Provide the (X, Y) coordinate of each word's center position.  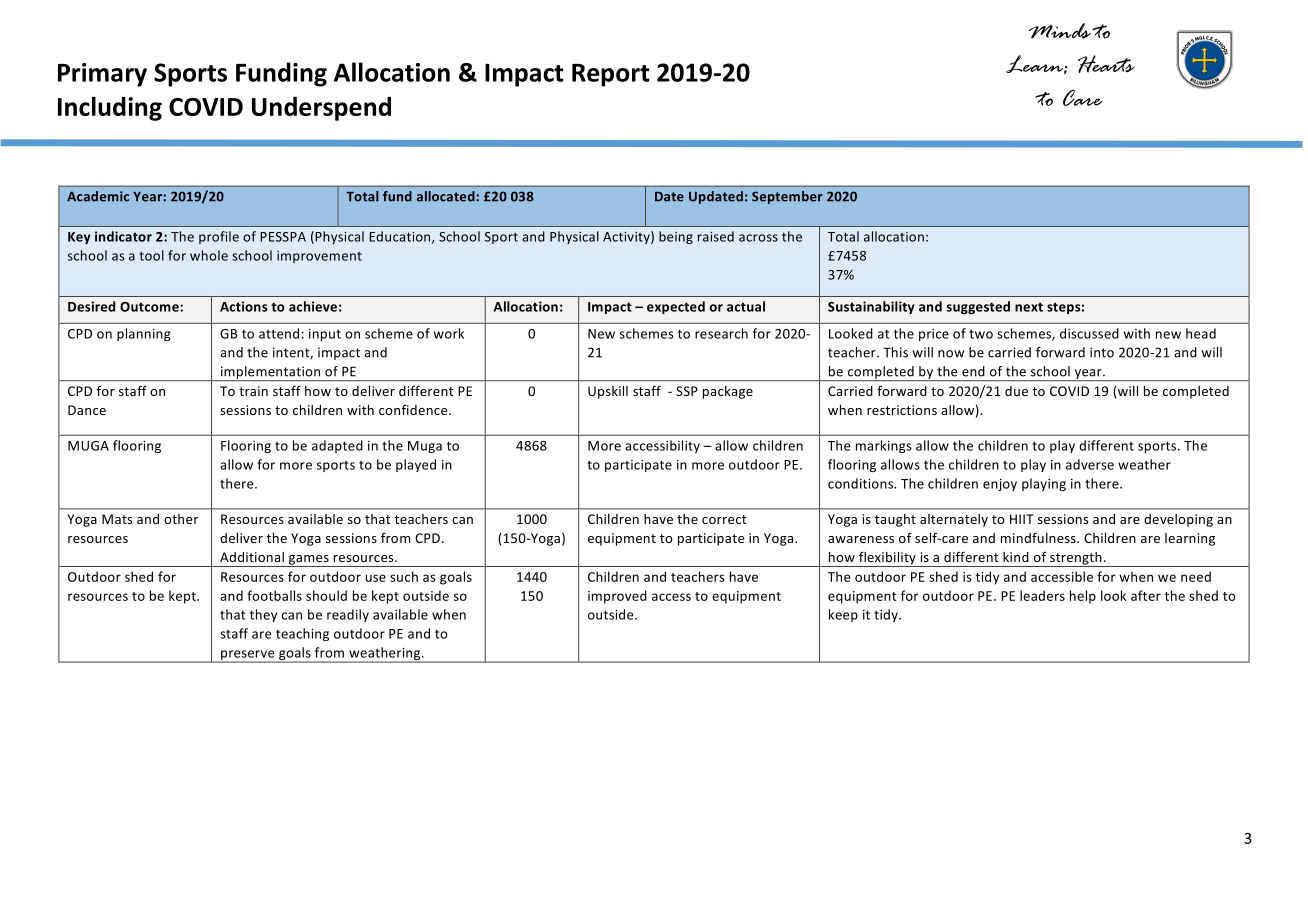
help (1083, 597)
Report (610, 75)
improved (617, 597)
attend (279, 333)
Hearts (1106, 64)
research (721, 333)
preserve (248, 656)
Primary (102, 75)
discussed (1089, 333)
